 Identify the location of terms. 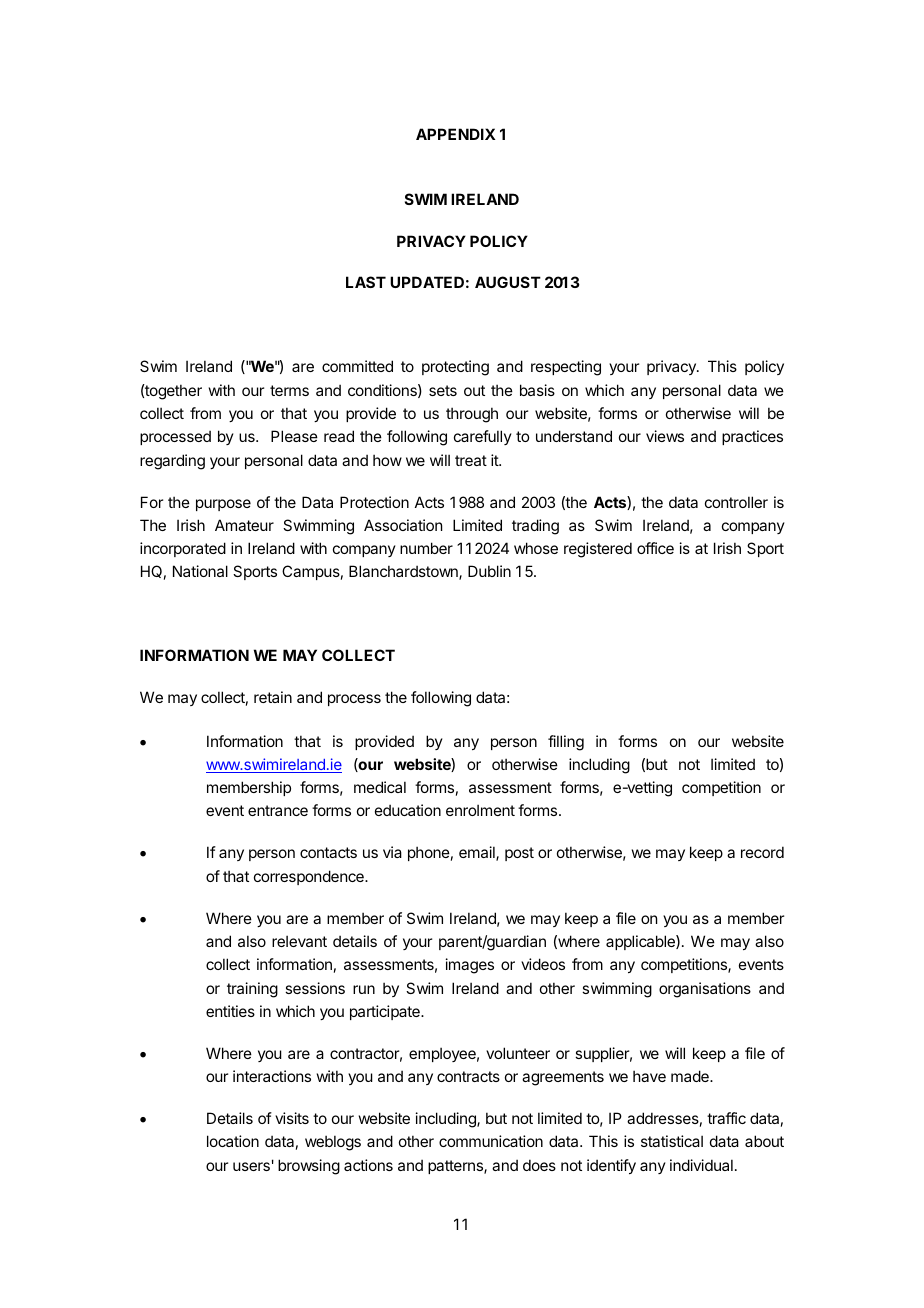
(289, 390).
